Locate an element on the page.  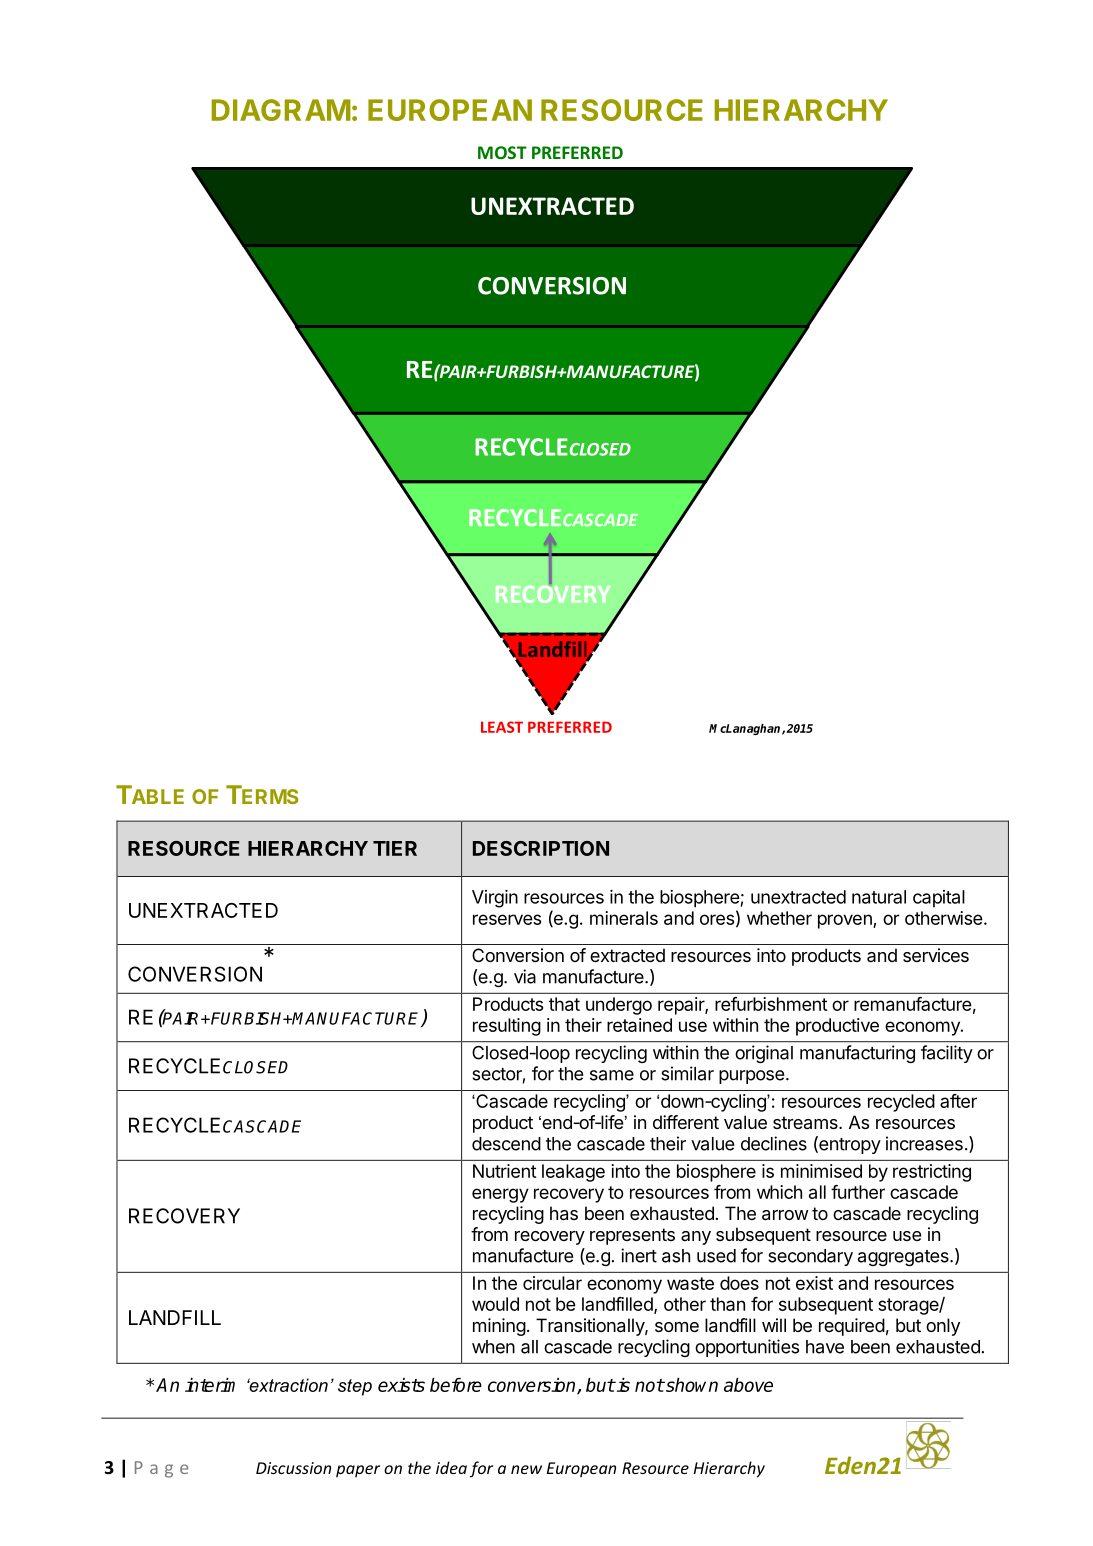
DESCRIPTION is located at coordinates (541, 848).
